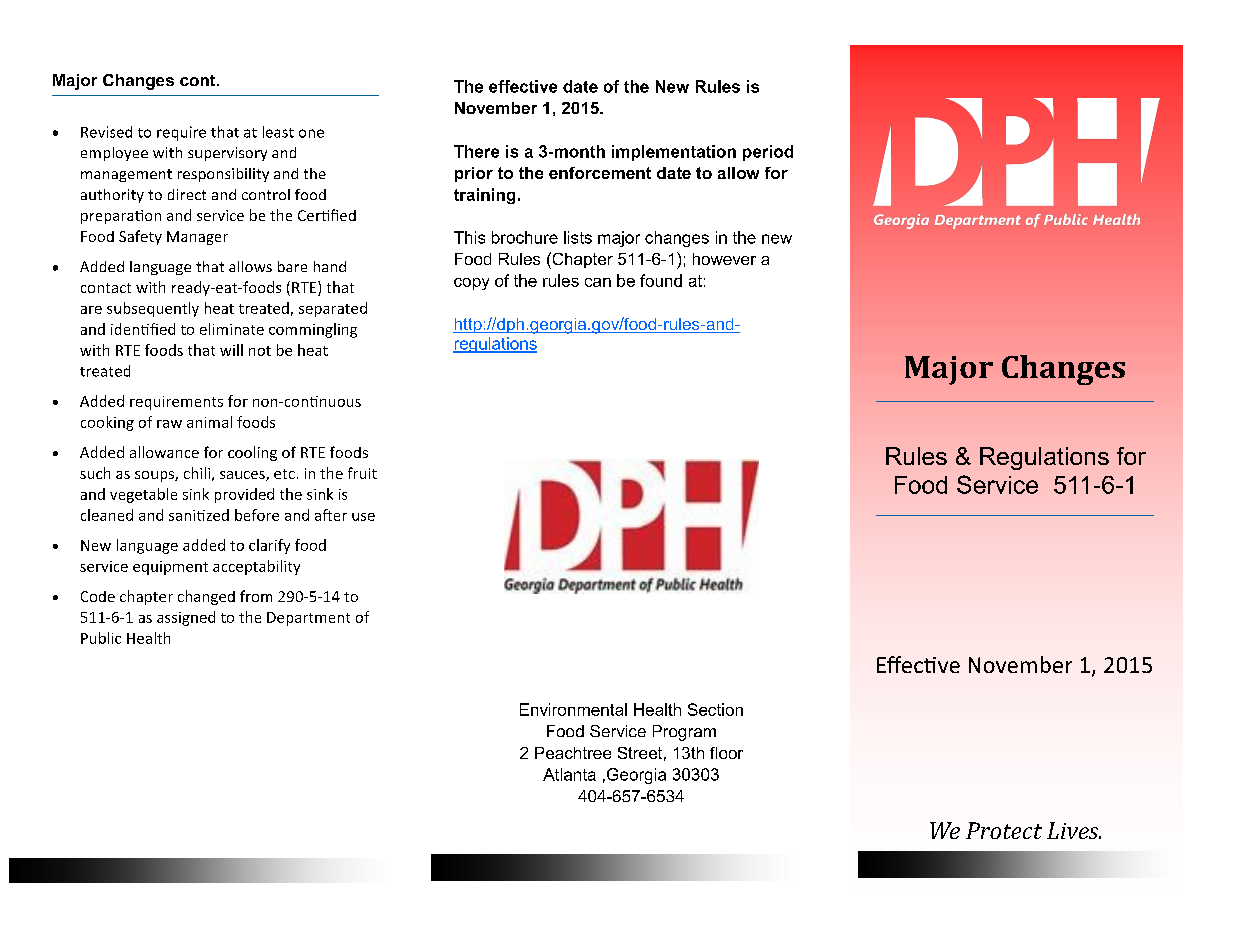 The image size is (1233, 952). I want to click on Peachtree, so click(573, 753).
